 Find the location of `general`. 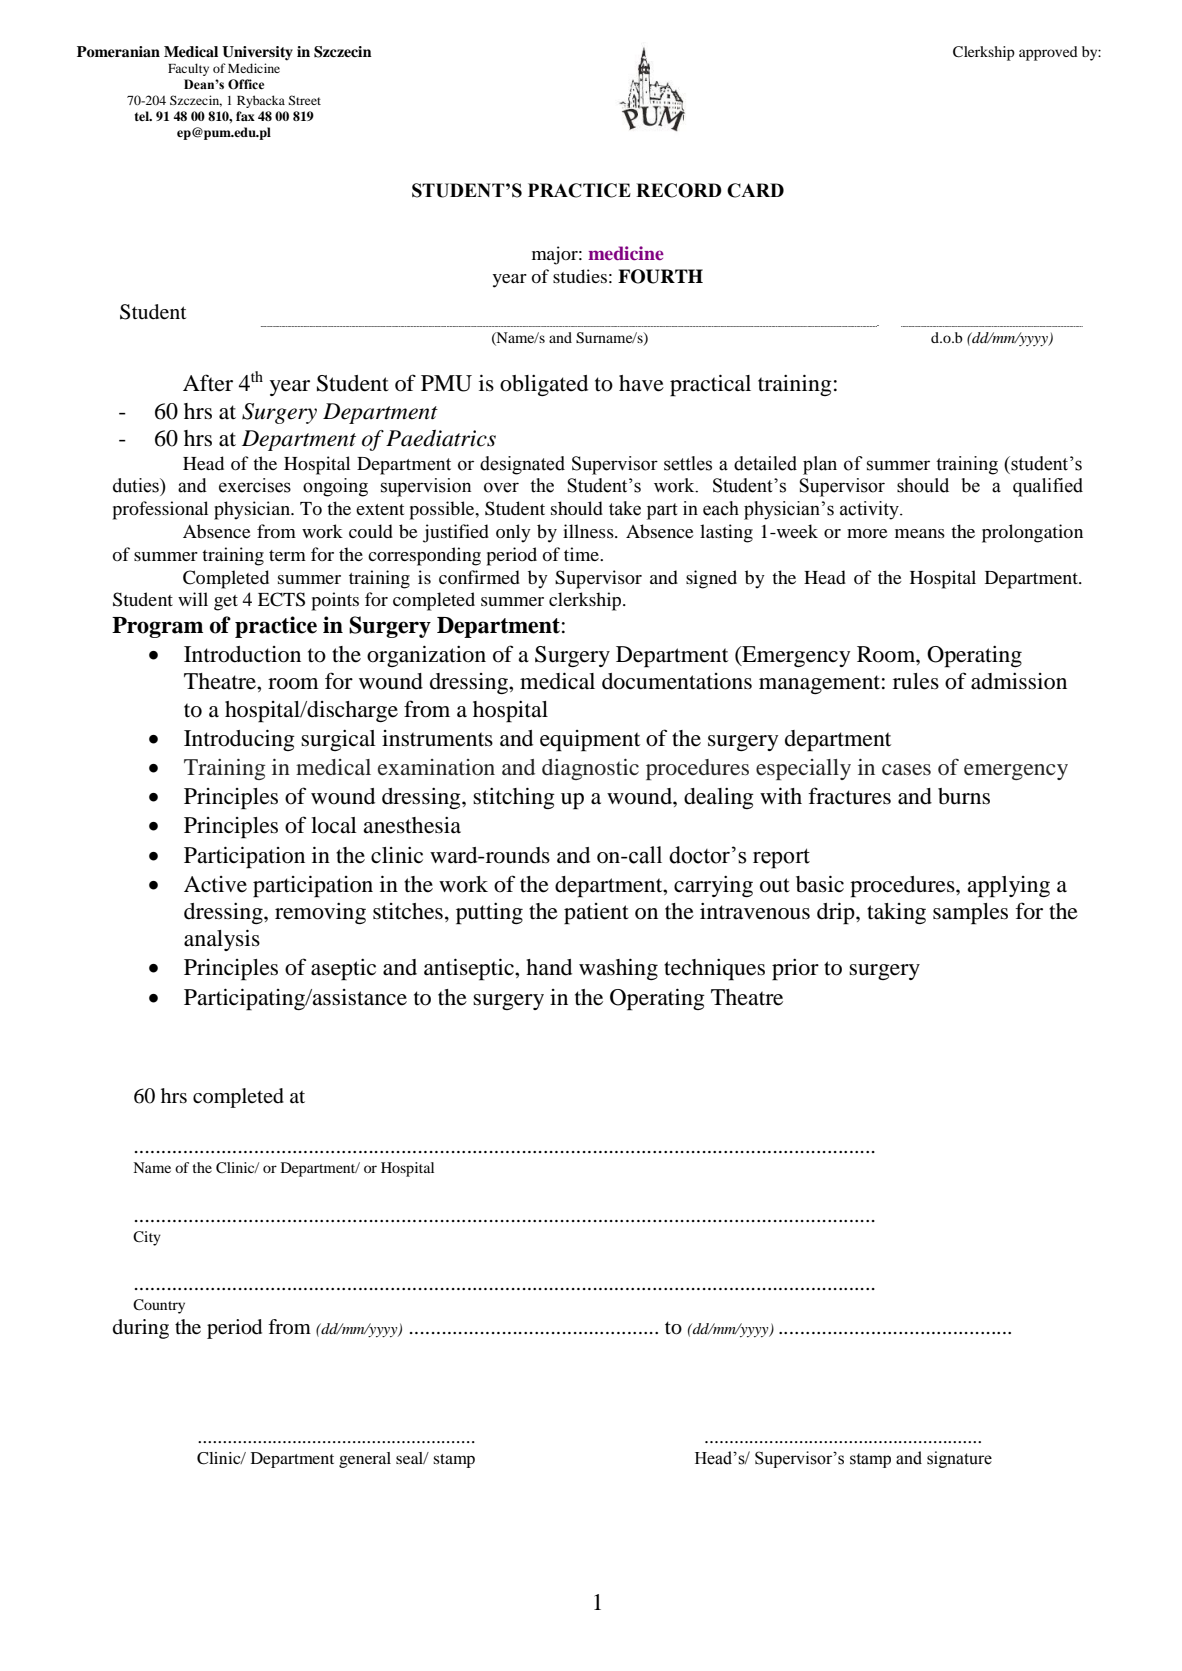

general is located at coordinates (365, 1460).
